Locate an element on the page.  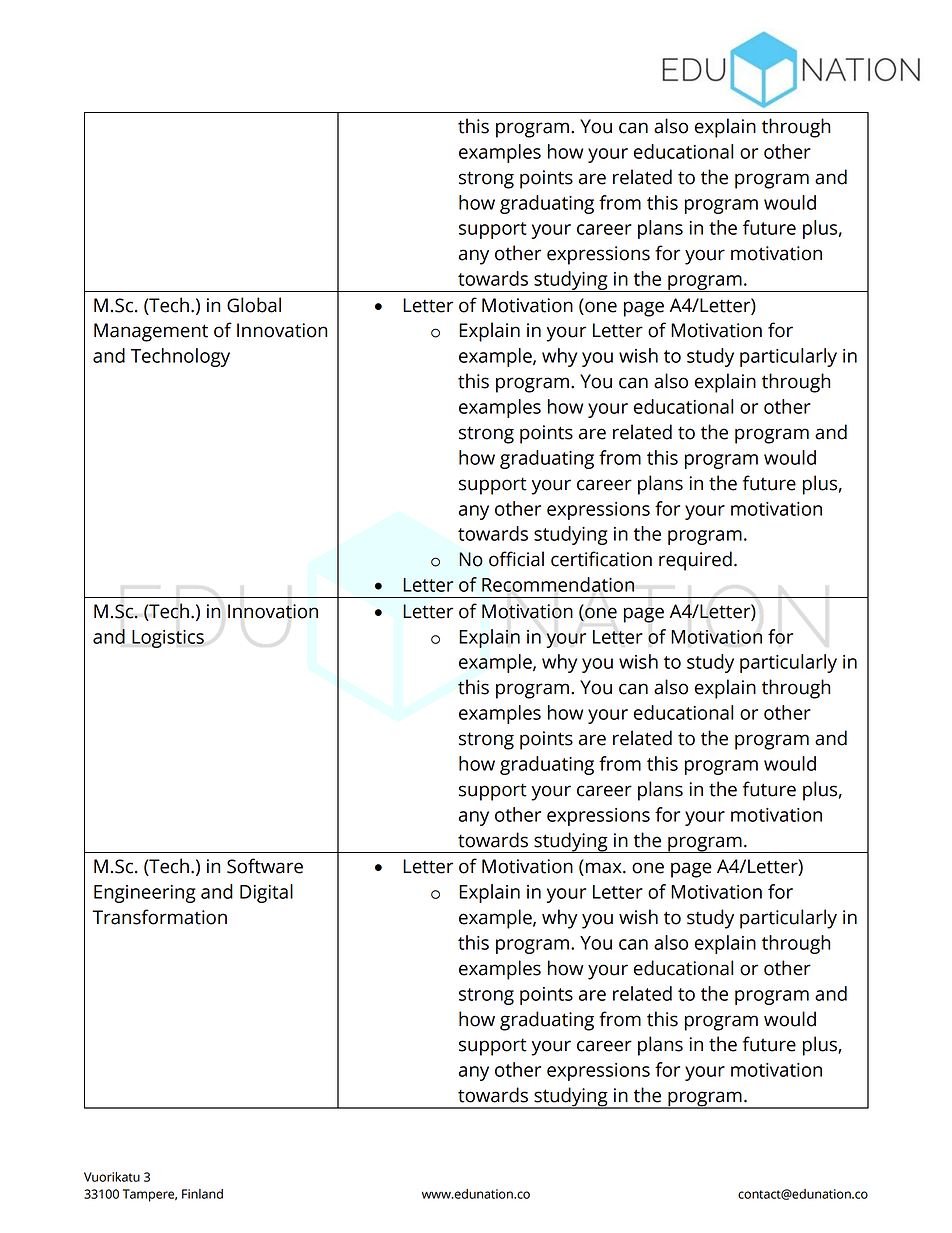
Digital is located at coordinates (266, 893).
